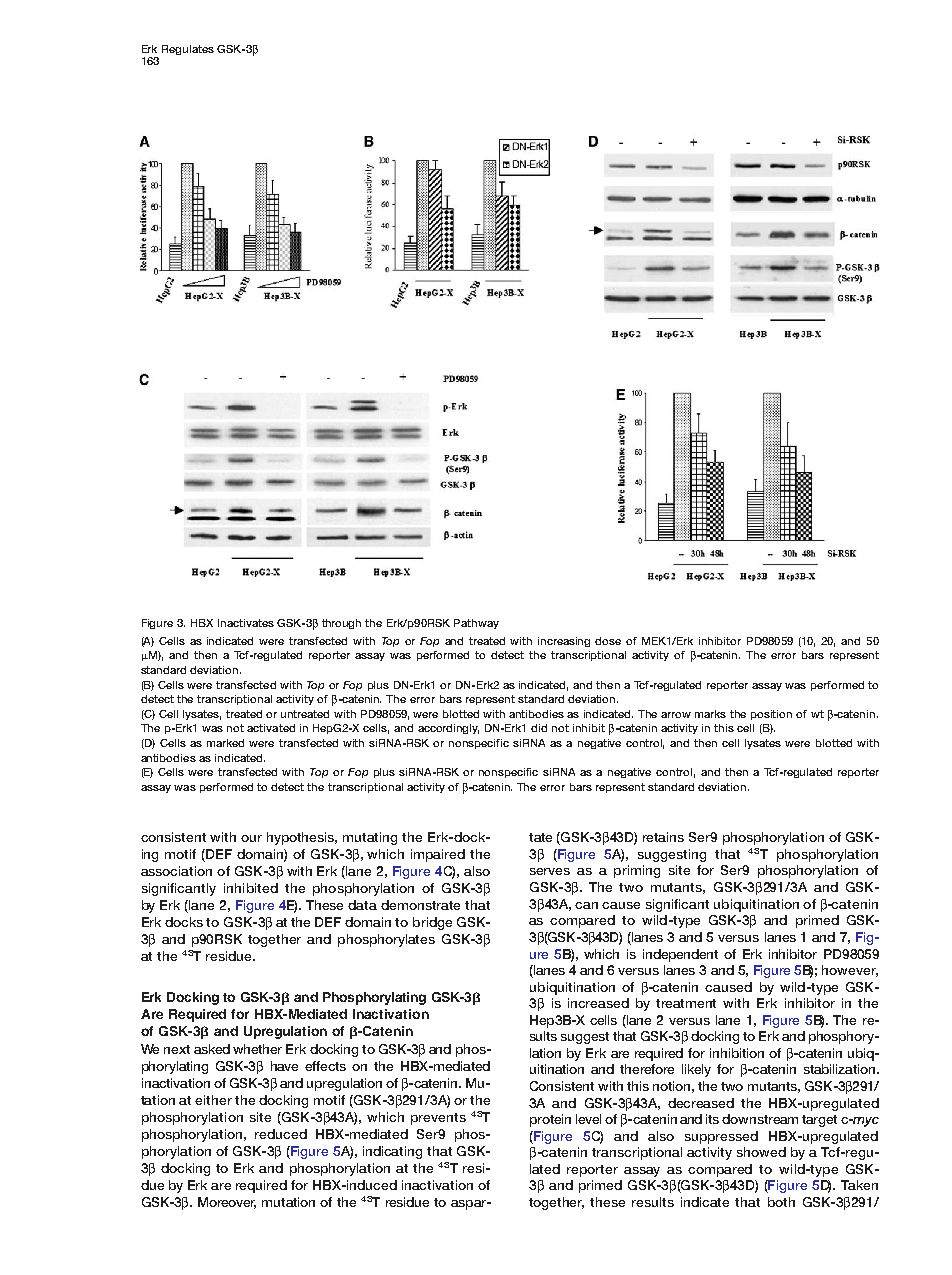 The image size is (952, 1275). What do you see at coordinates (432, 923) in the page?
I see `bridge` at bounding box center [432, 923].
